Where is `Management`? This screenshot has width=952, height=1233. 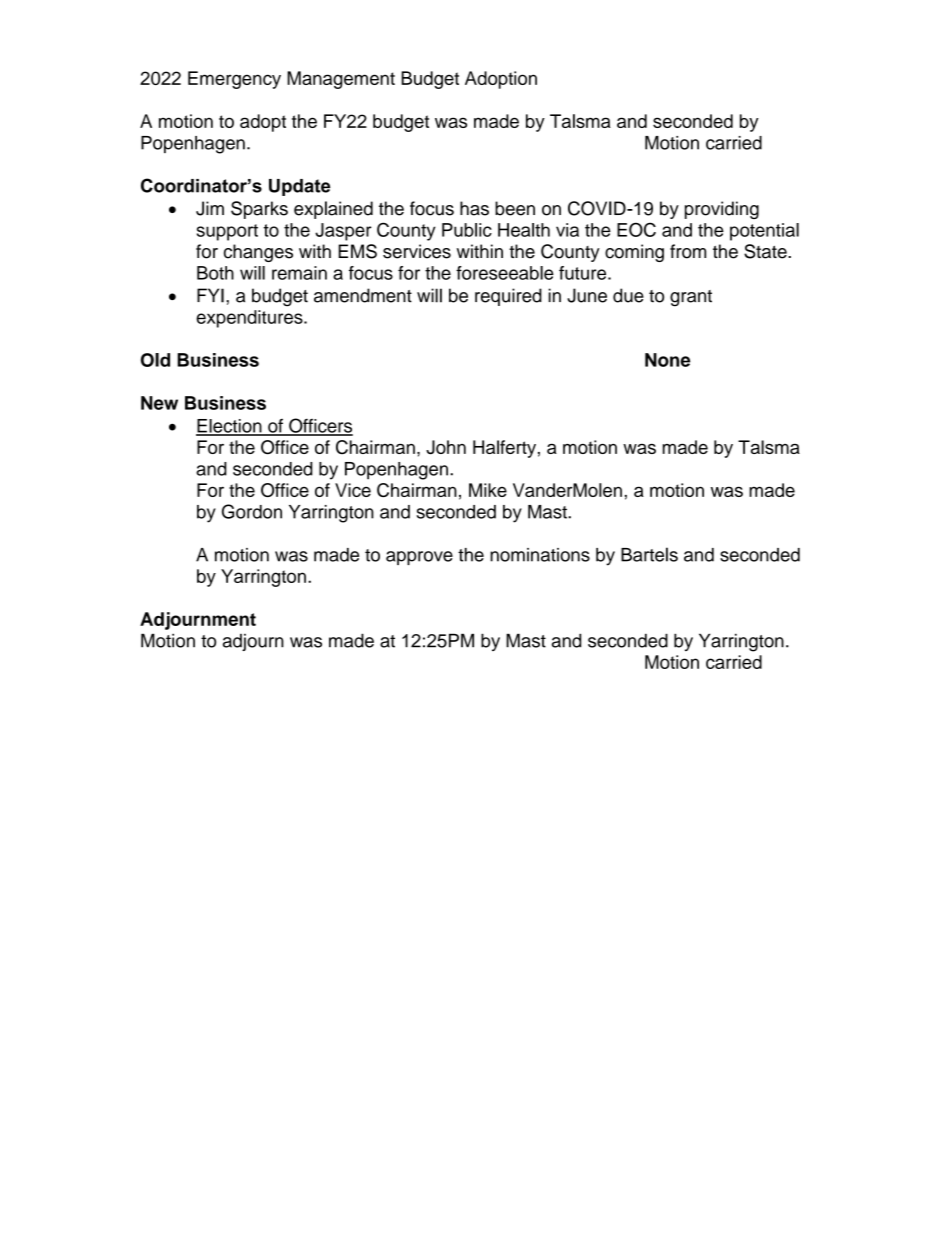 Management is located at coordinates (341, 80).
